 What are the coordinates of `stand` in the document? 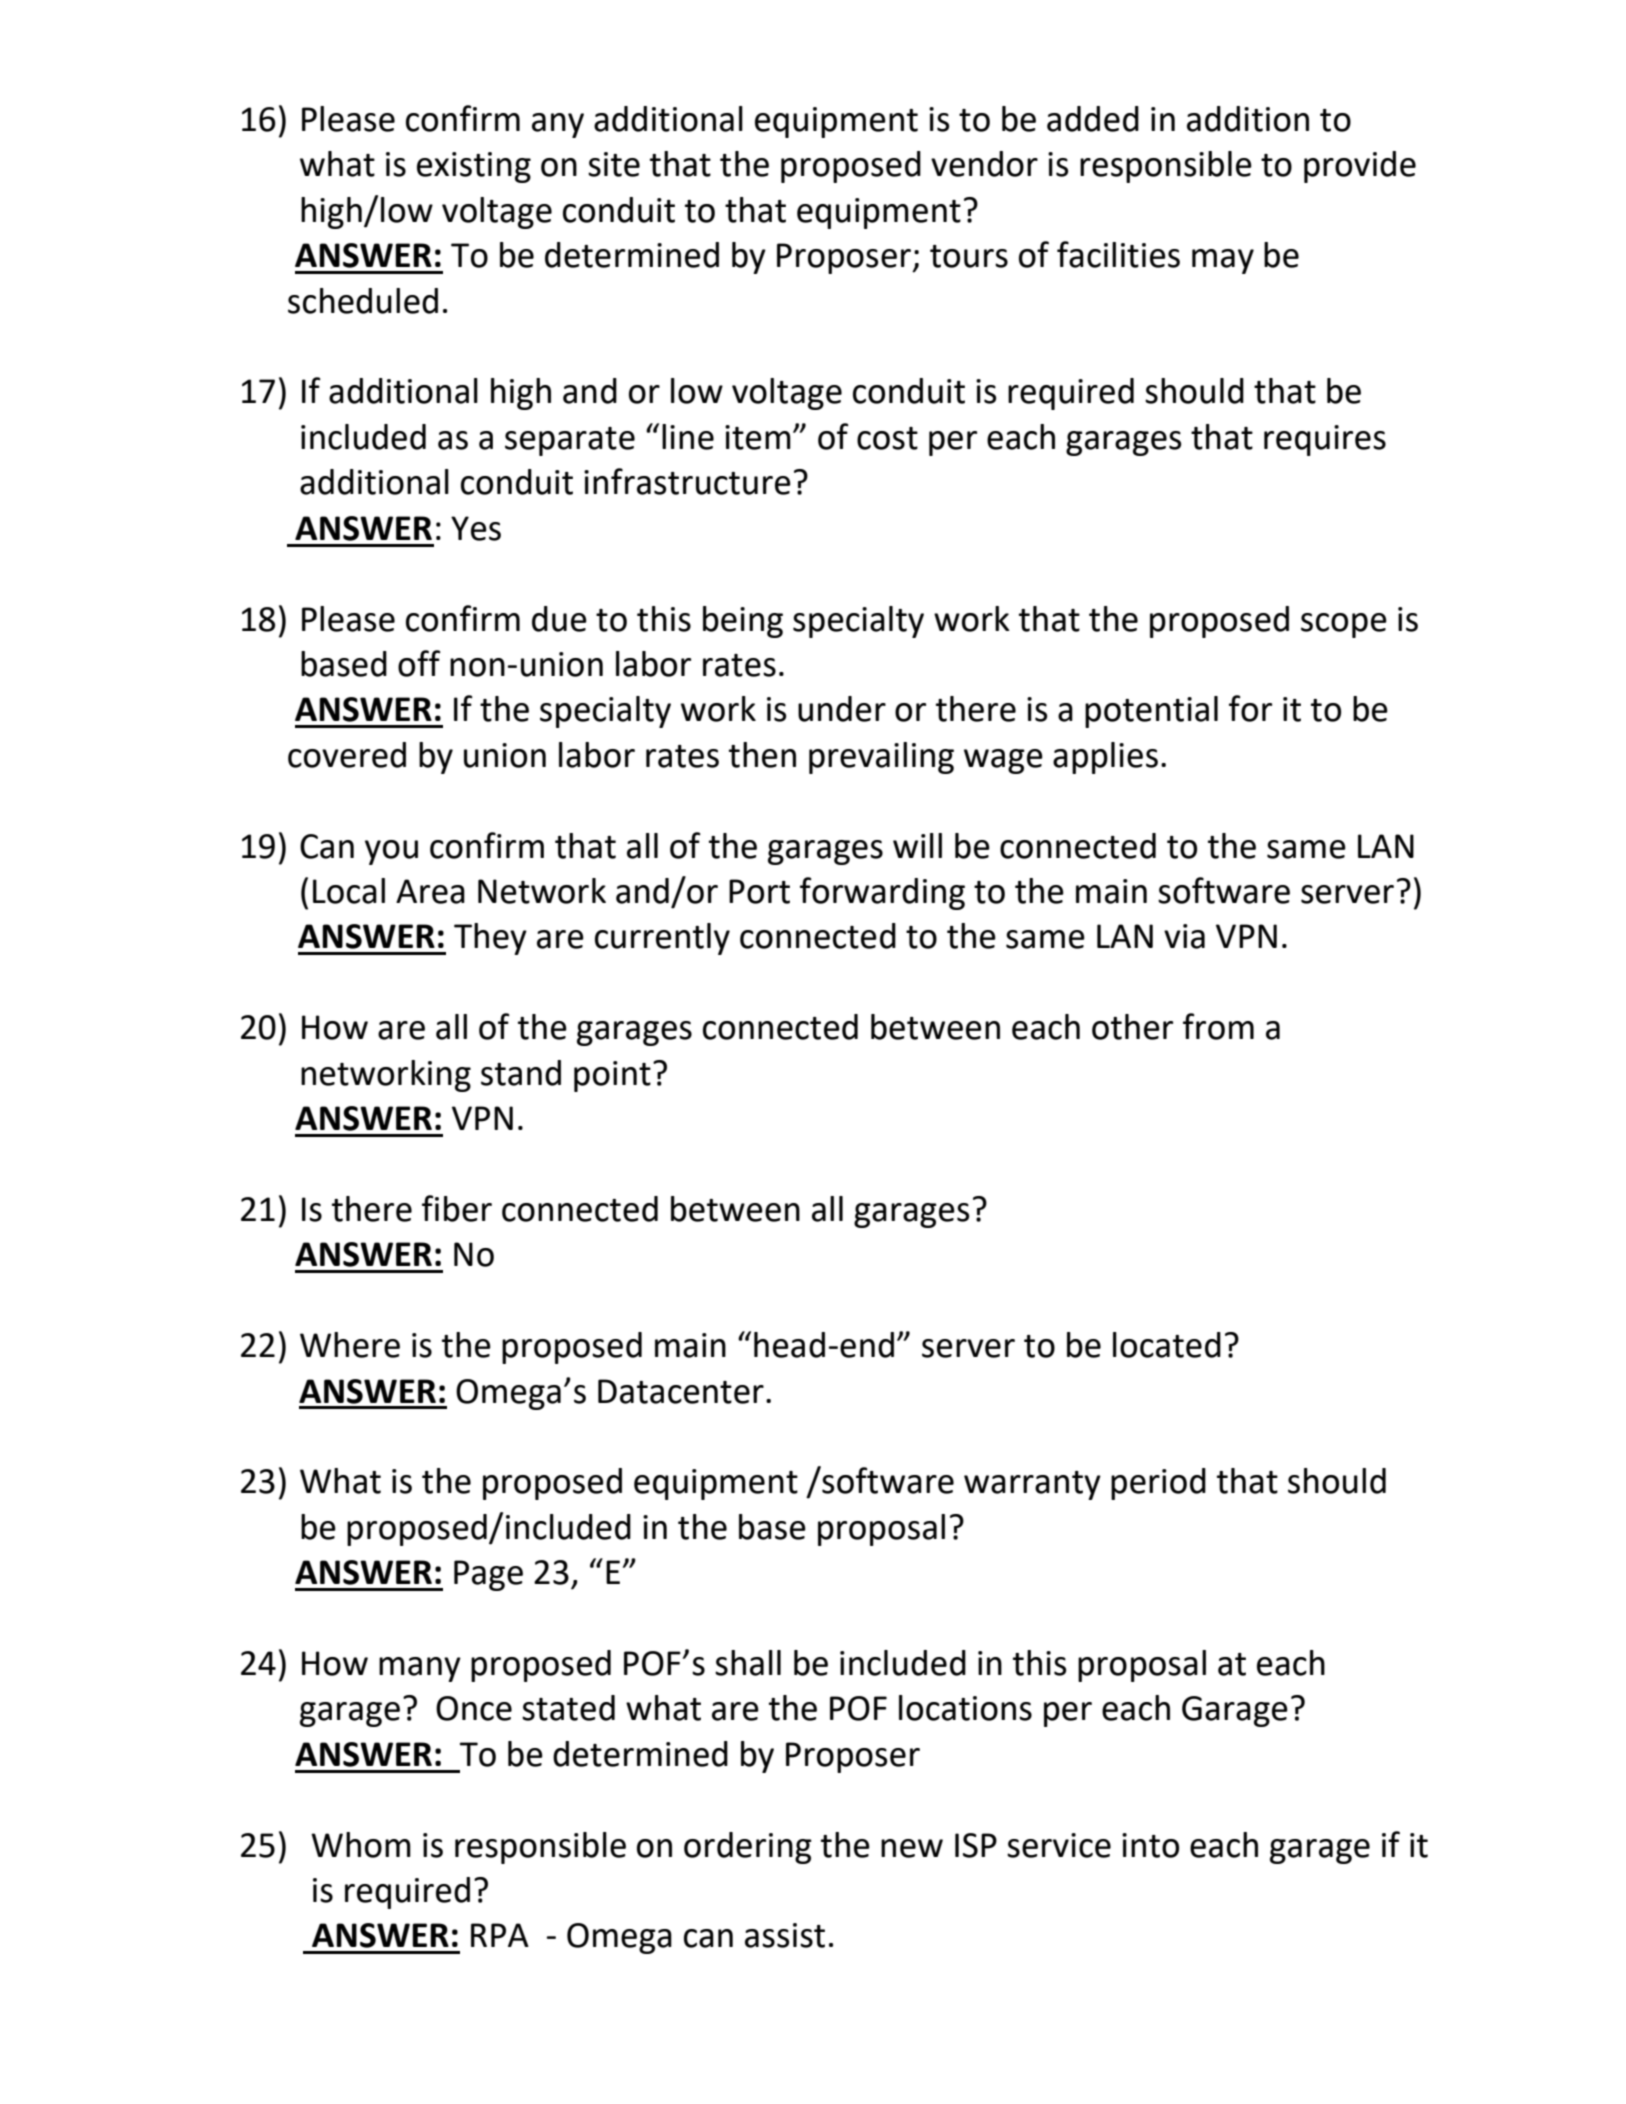 It's located at (521, 1073).
